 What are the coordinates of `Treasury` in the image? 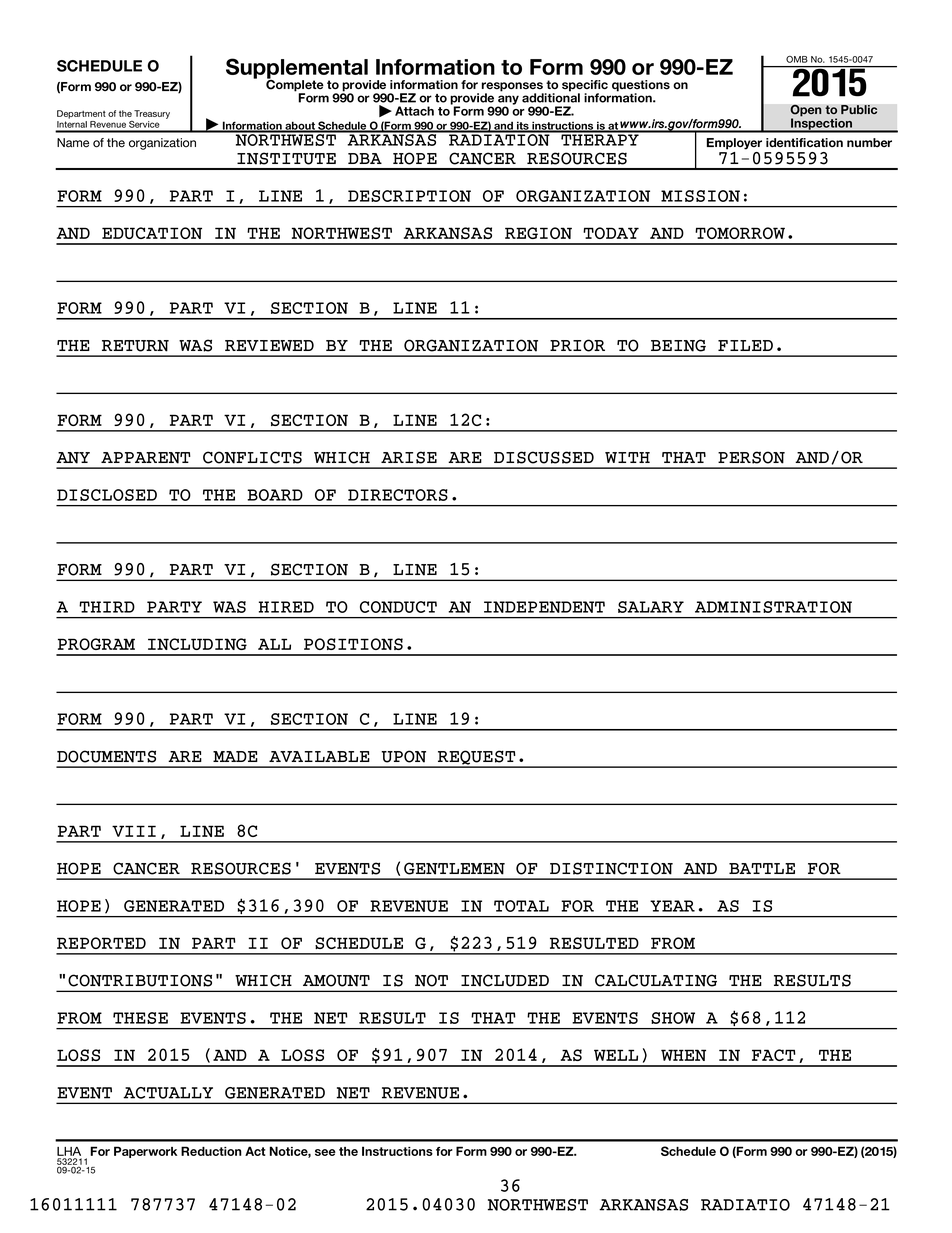 It's located at (152, 114).
